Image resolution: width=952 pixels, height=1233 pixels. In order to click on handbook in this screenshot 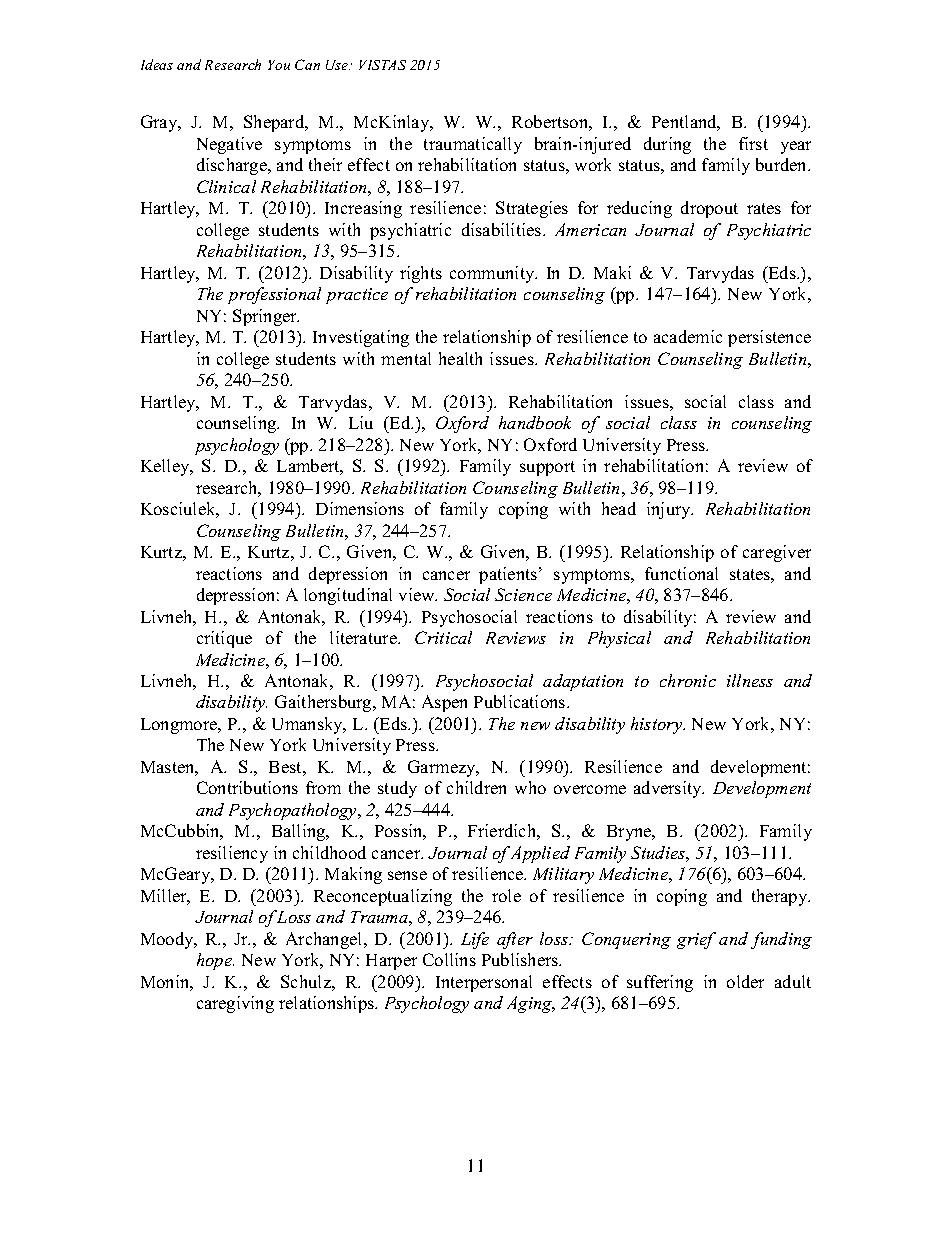, I will do `click(535, 422)`.
